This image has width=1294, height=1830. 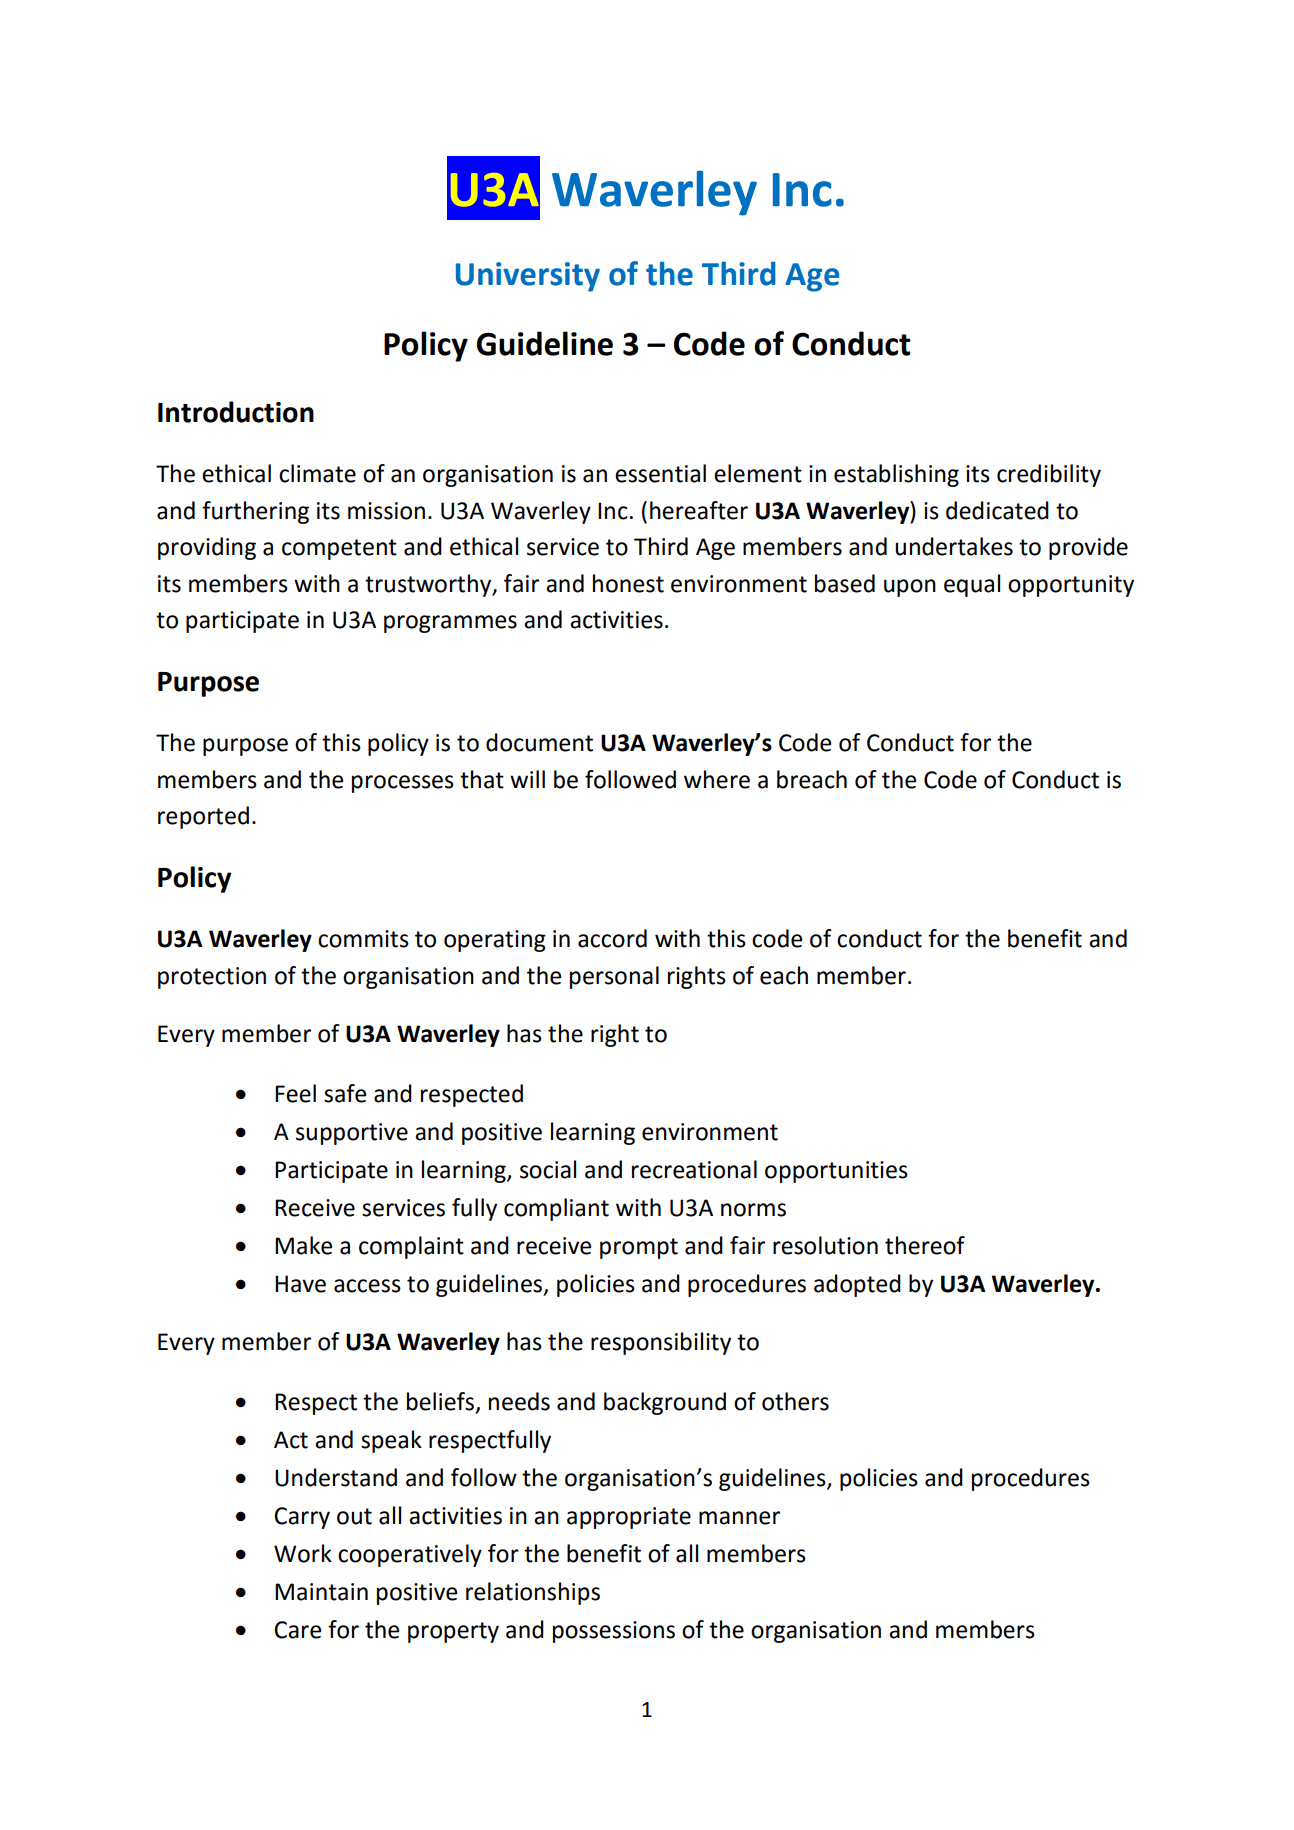 What do you see at coordinates (528, 277) in the image?
I see `University` at bounding box center [528, 277].
